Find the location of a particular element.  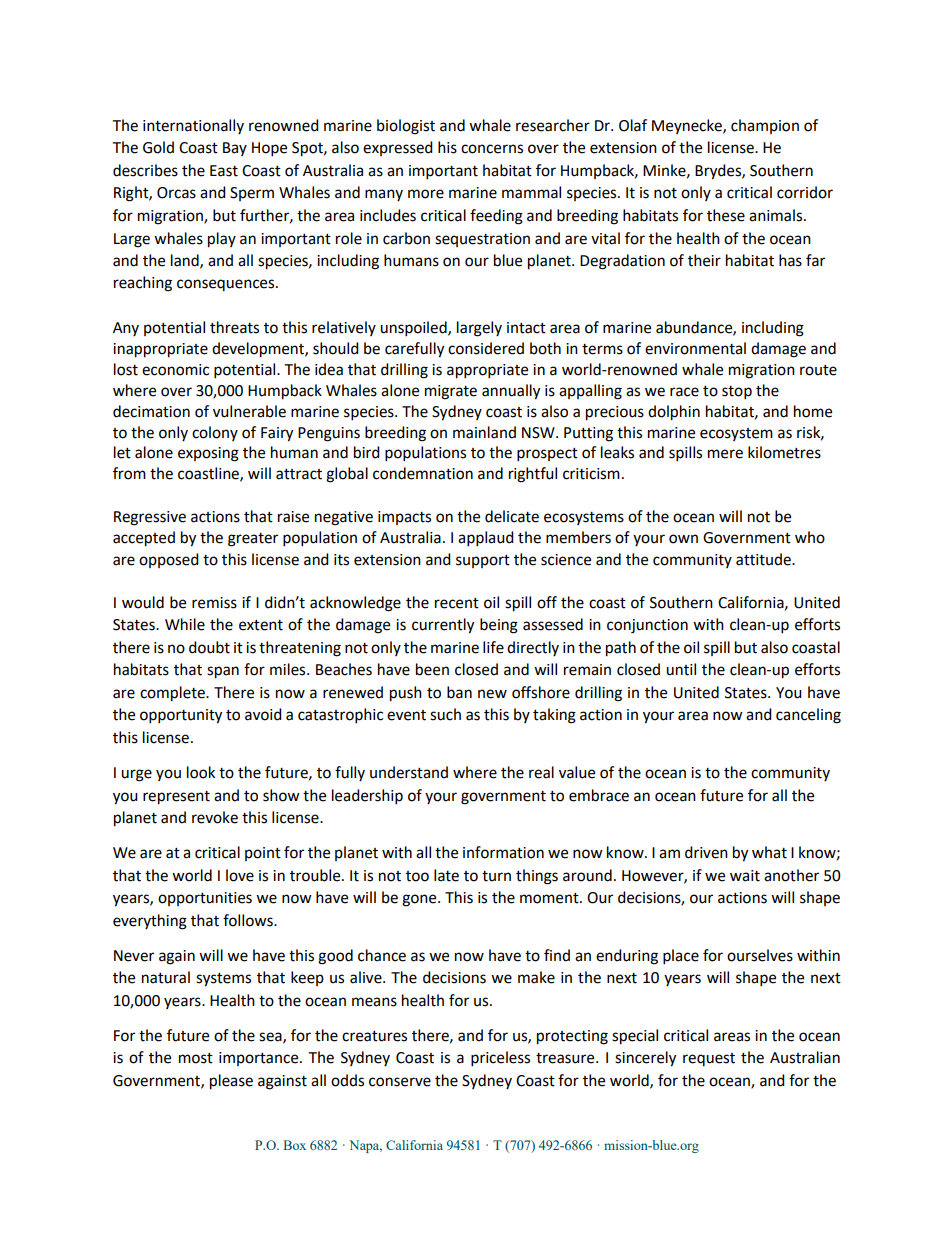

request is located at coordinates (709, 1059).
